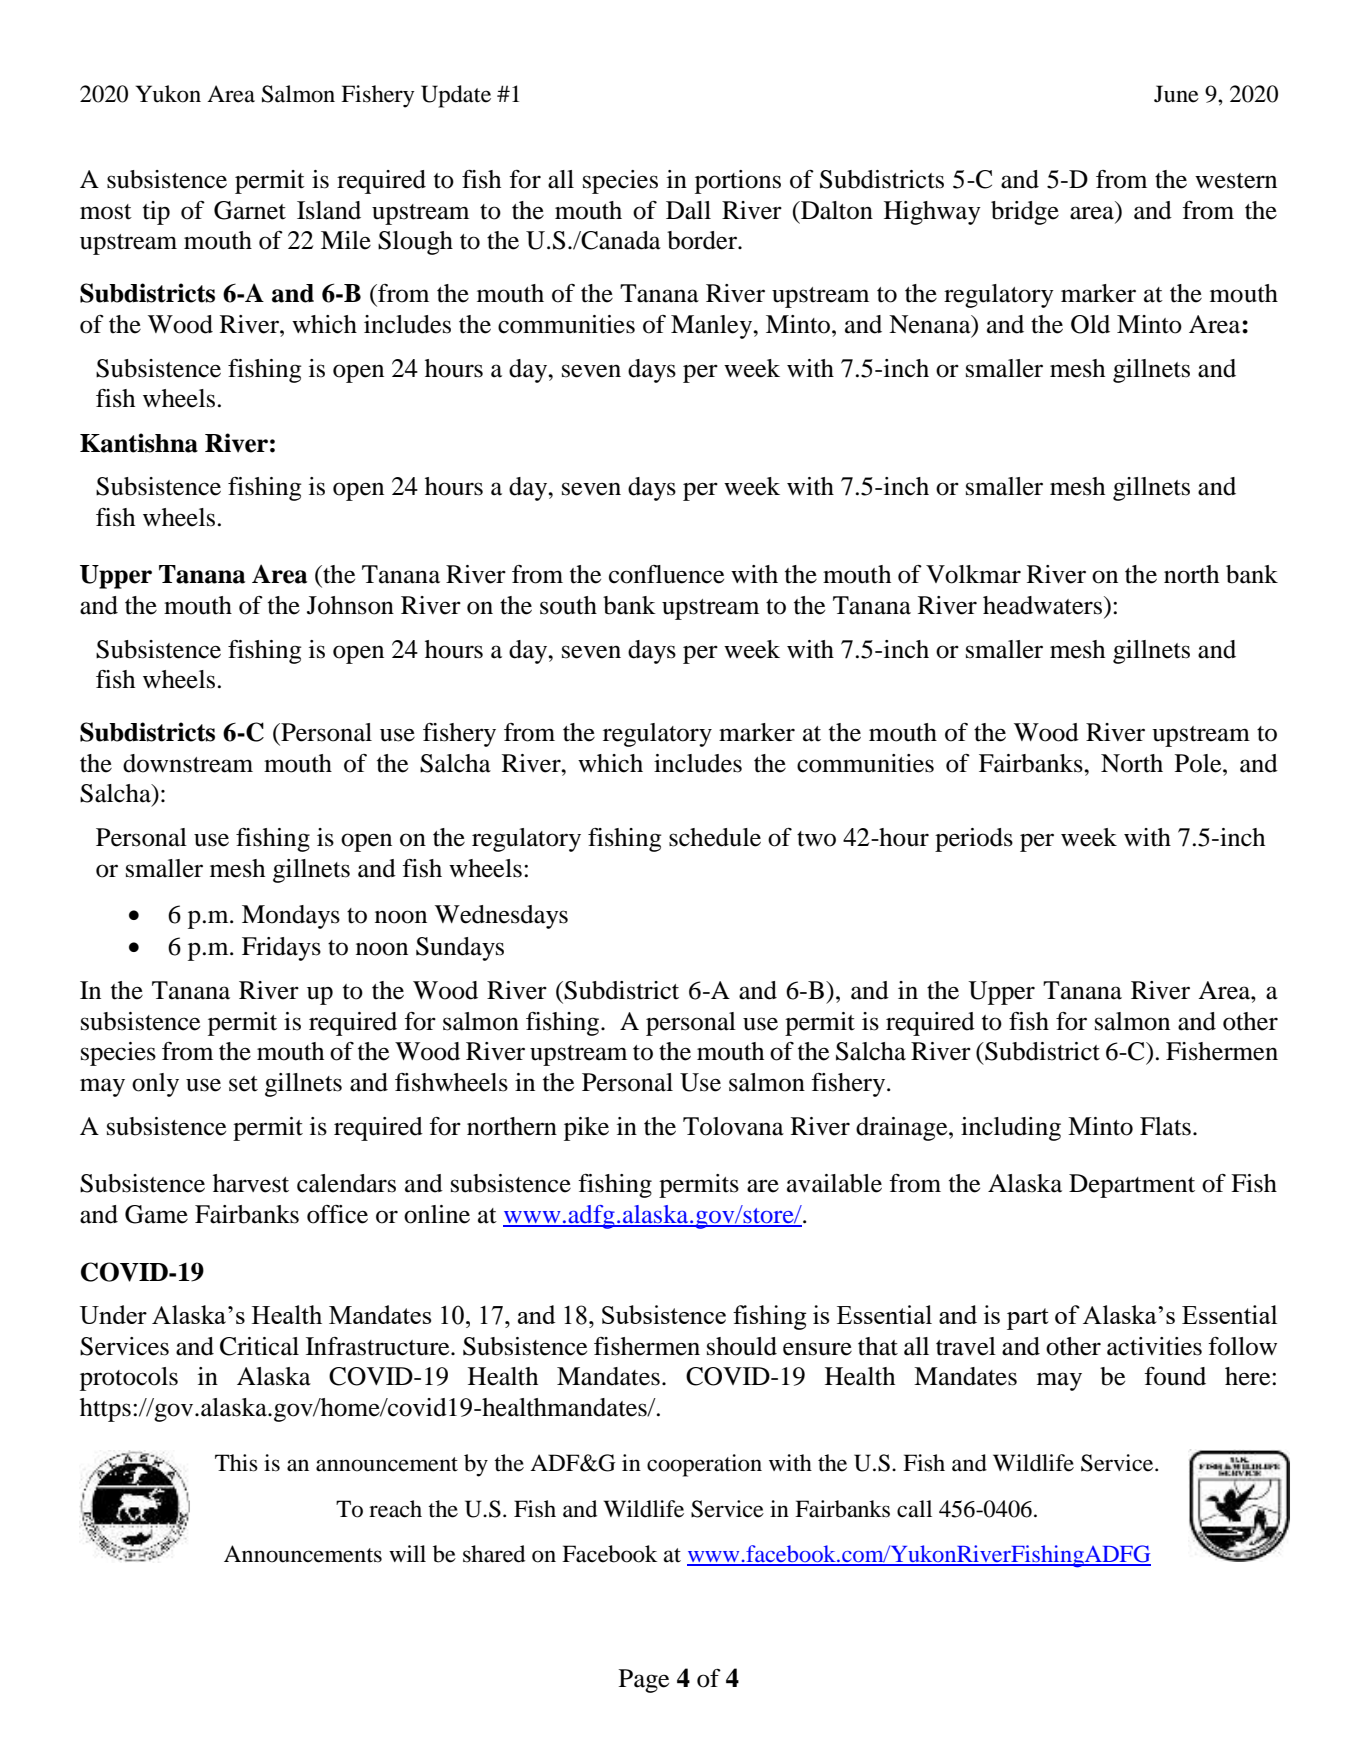 This screenshot has width=1358, height=1757. What do you see at coordinates (1176, 94) in the screenshot?
I see `June` at bounding box center [1176, 94].
